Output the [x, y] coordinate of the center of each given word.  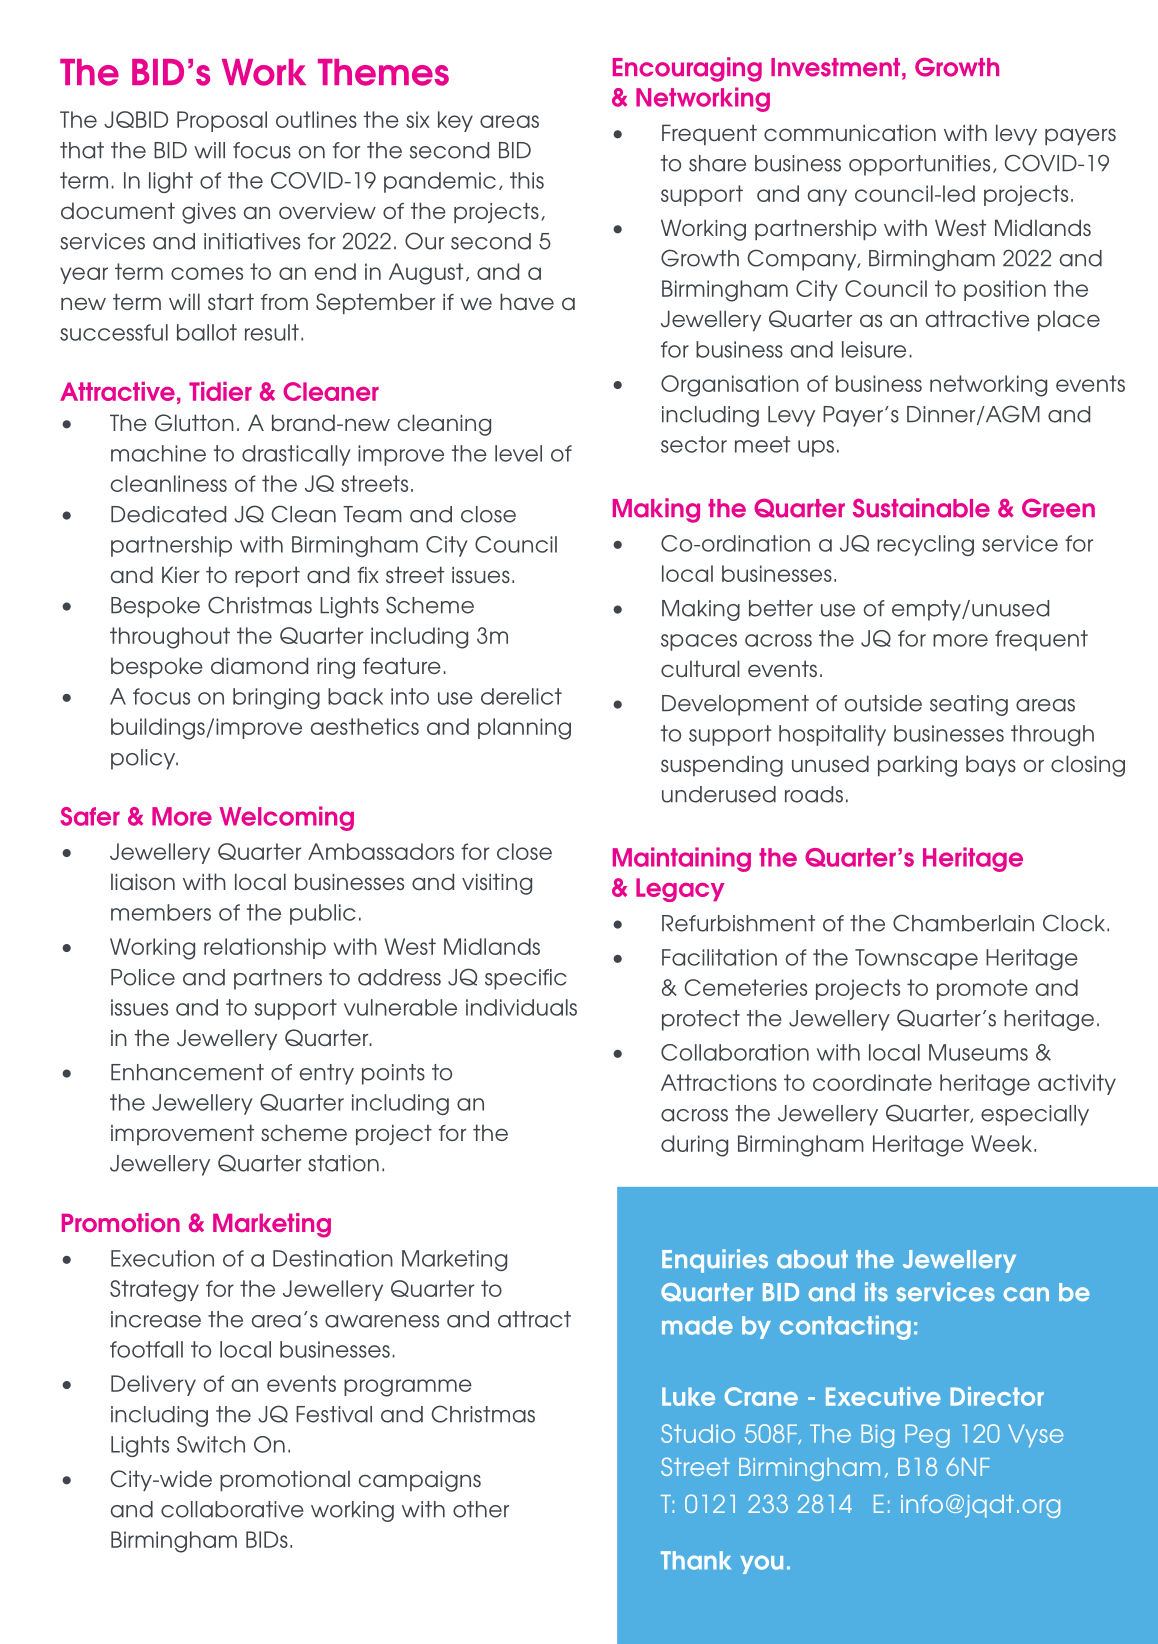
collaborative [232, 1509]
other [481, 1509]
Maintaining [682, 859]
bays [991, 765]
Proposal [222, 121]
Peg [927, 1436]
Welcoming [286, 818]
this [527, 180]
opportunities [919, 165]
